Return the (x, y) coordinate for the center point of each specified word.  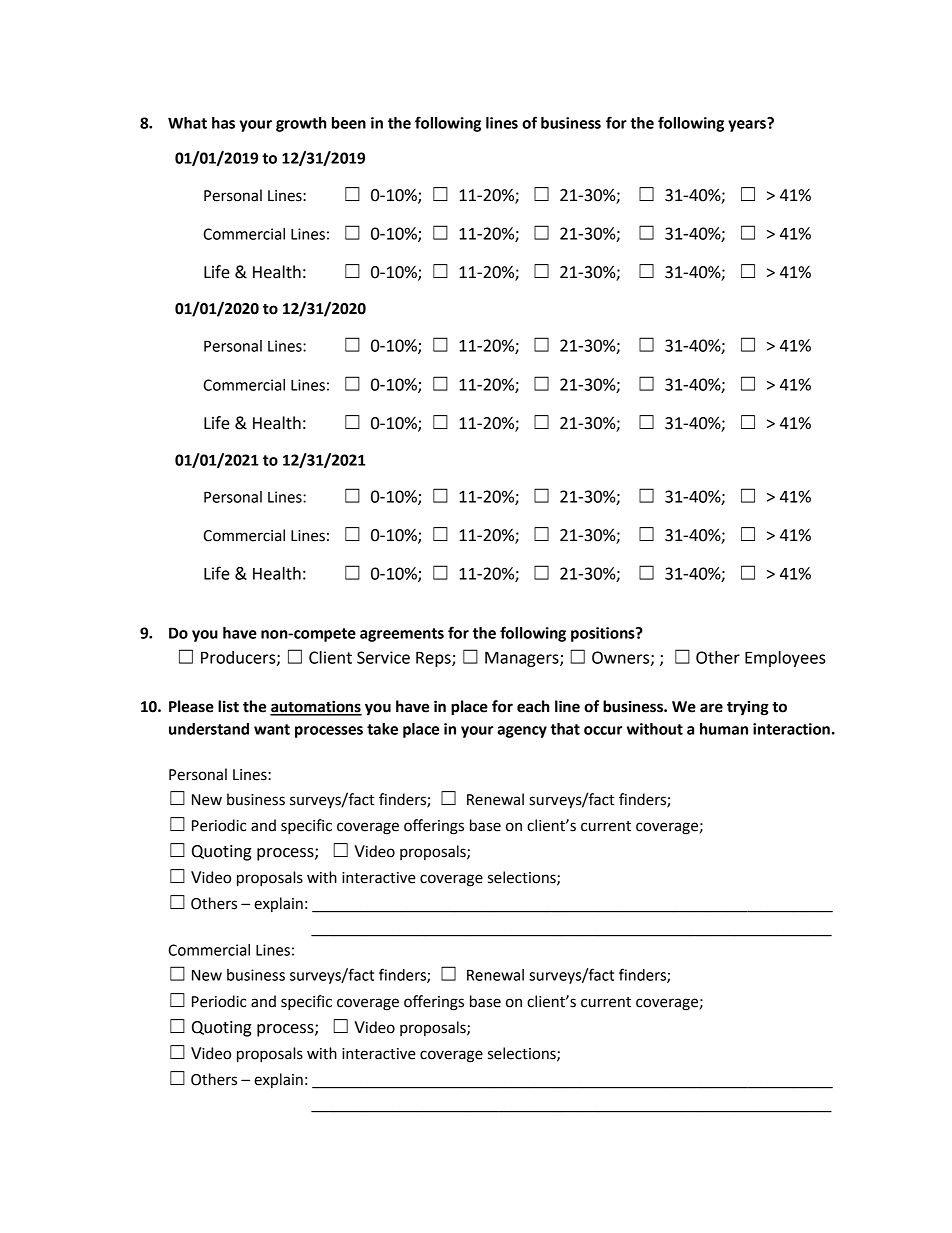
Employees (785, 659)
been (349, 123)
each (533, 706)
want (272, 729)
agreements (402, 635)
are (711, 708)
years (748, 125)
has (223, 123)
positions (604, 634)
